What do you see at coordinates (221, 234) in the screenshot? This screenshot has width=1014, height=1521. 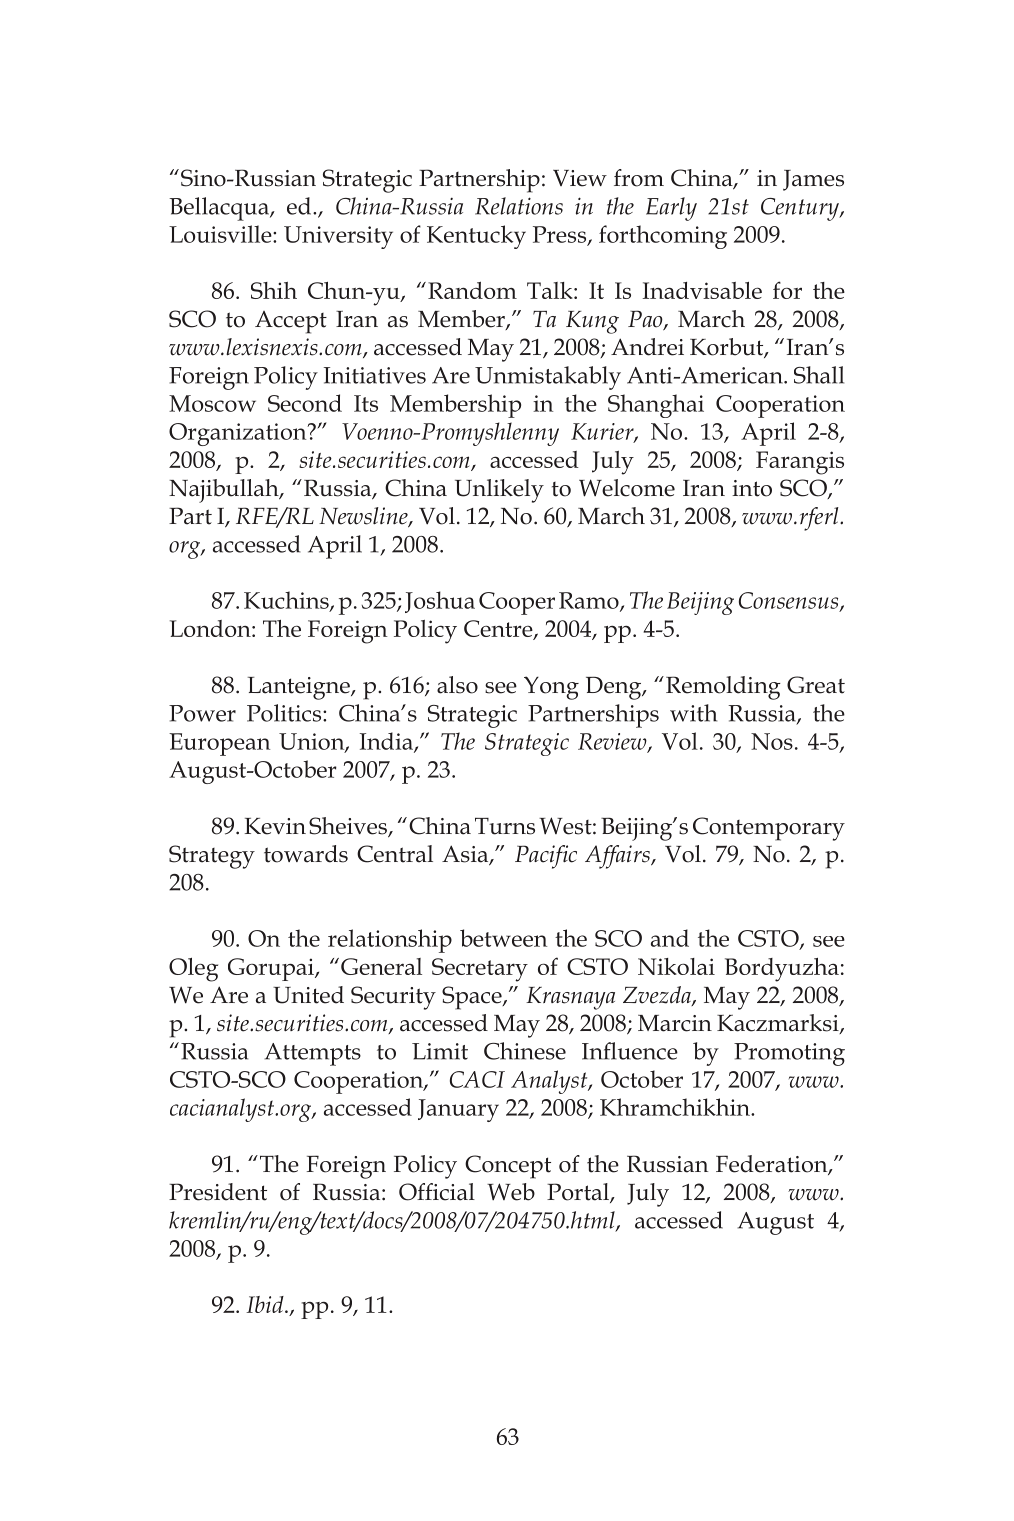 I see `Louisville` at bounding box center [221, 234].
